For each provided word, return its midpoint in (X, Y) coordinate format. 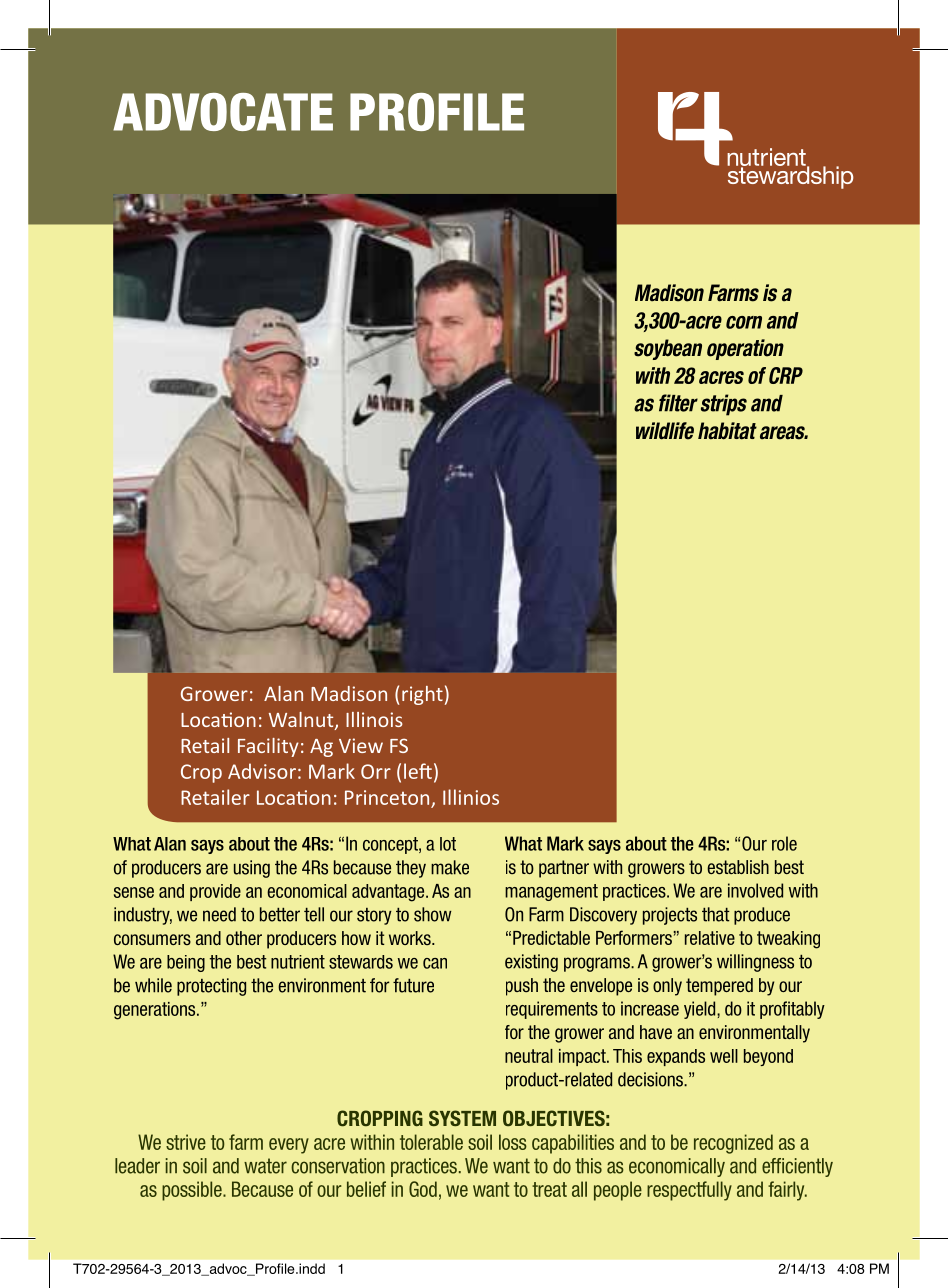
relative (710, 938)
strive (186, 1142)
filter (678, 403)
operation (745, 349)
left (418, 771)
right (422, 695)
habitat (727, 431)
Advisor (262, 771)
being (186, 963)
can (435, 963)
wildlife (665, 431)
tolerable (431, 1142)
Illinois (374, 719)
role (784, 843)
